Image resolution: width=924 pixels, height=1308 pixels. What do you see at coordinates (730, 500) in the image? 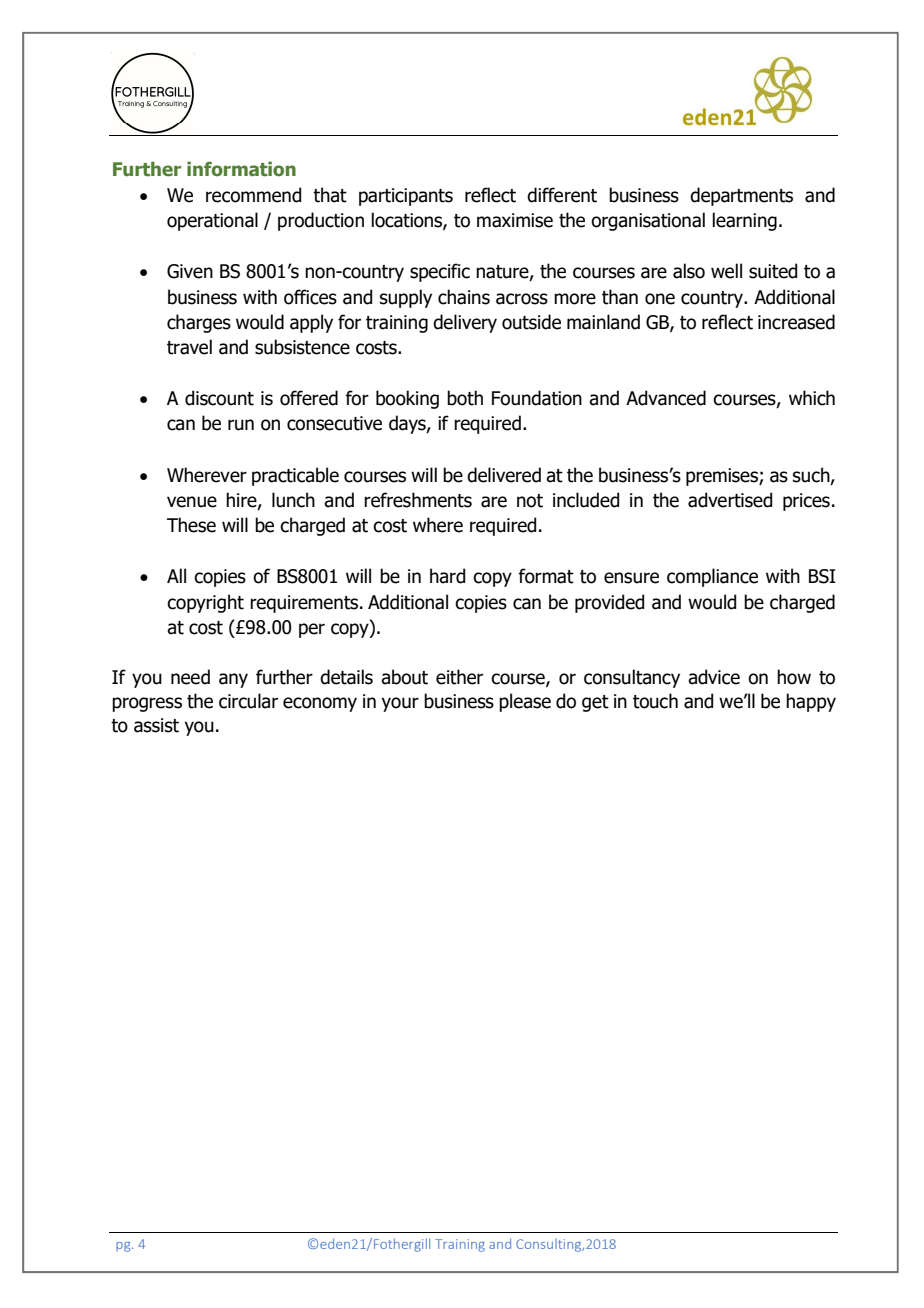
I see `advertised` at bounding box center [730, 500].
